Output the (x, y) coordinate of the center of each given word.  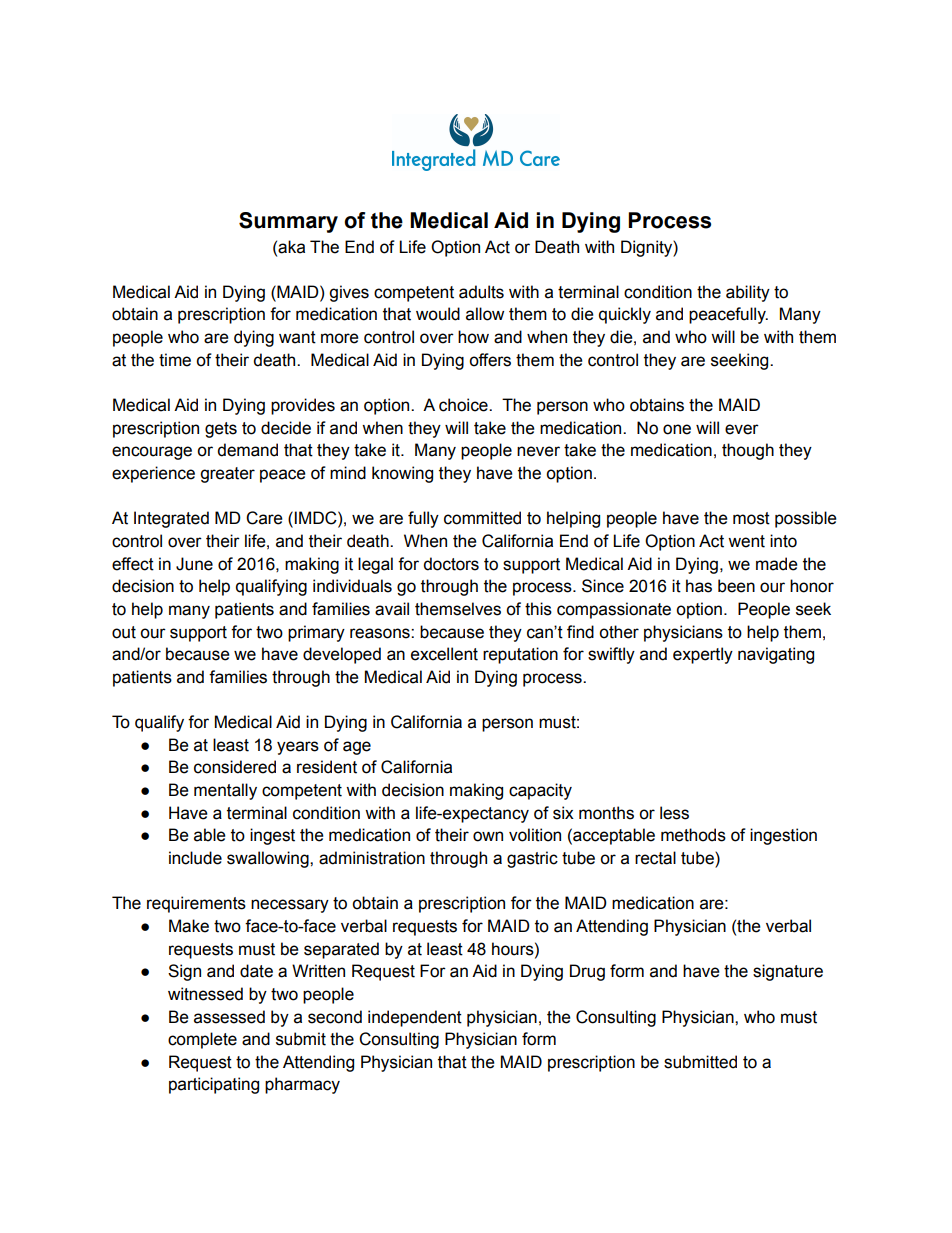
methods (693, 835)
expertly (703, 655)
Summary (288, 222)
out (124, 632)
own (488, 836)
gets (221, 430)
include (195, 858)
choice (464, 405)
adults (481, 292)
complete (202, 1040)
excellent (444, 654)
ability (748, 293)
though (748, 451)
